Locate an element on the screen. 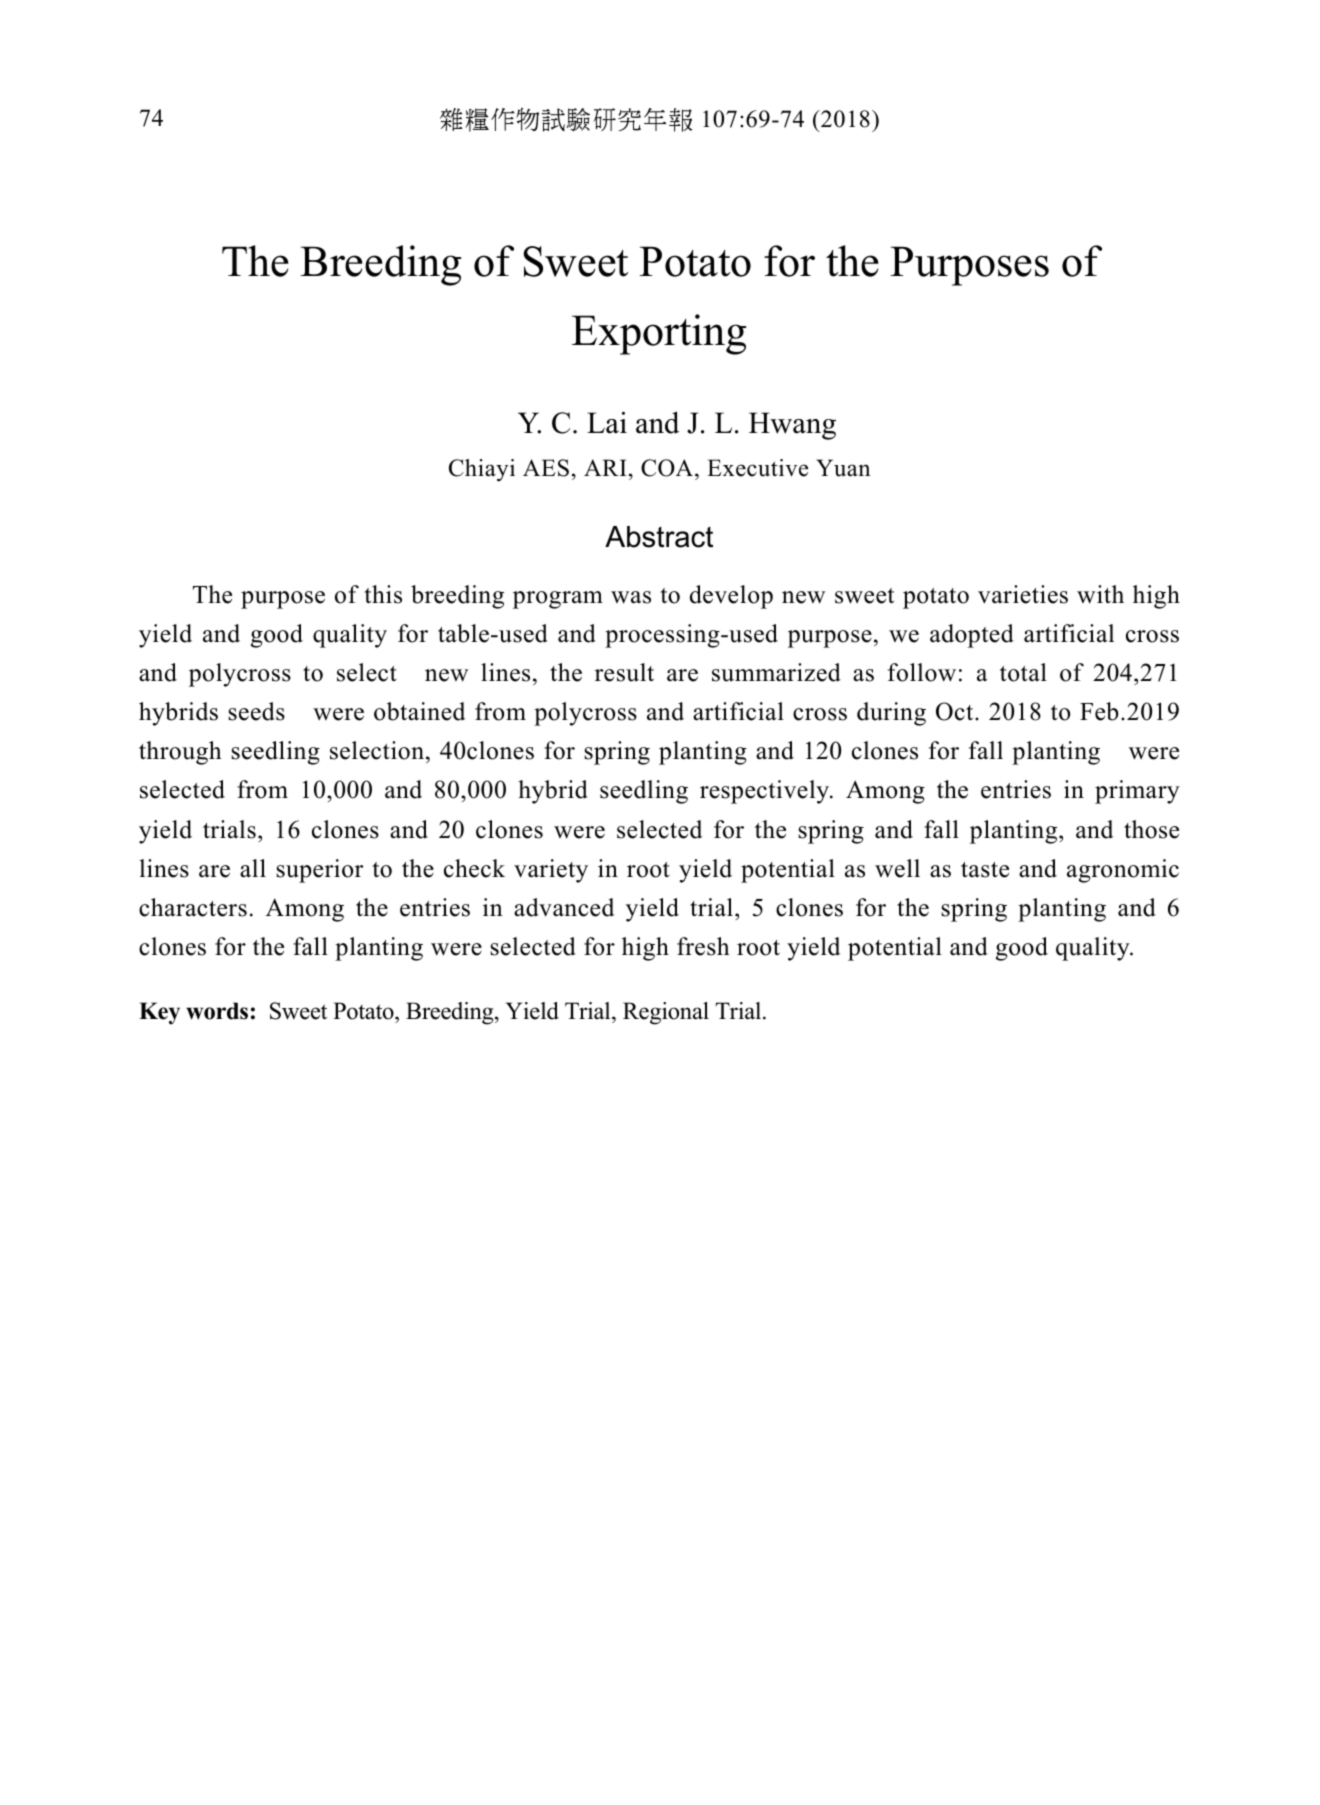 The image size is (1320, 1805). taste is located at coordinates (985, 870).
